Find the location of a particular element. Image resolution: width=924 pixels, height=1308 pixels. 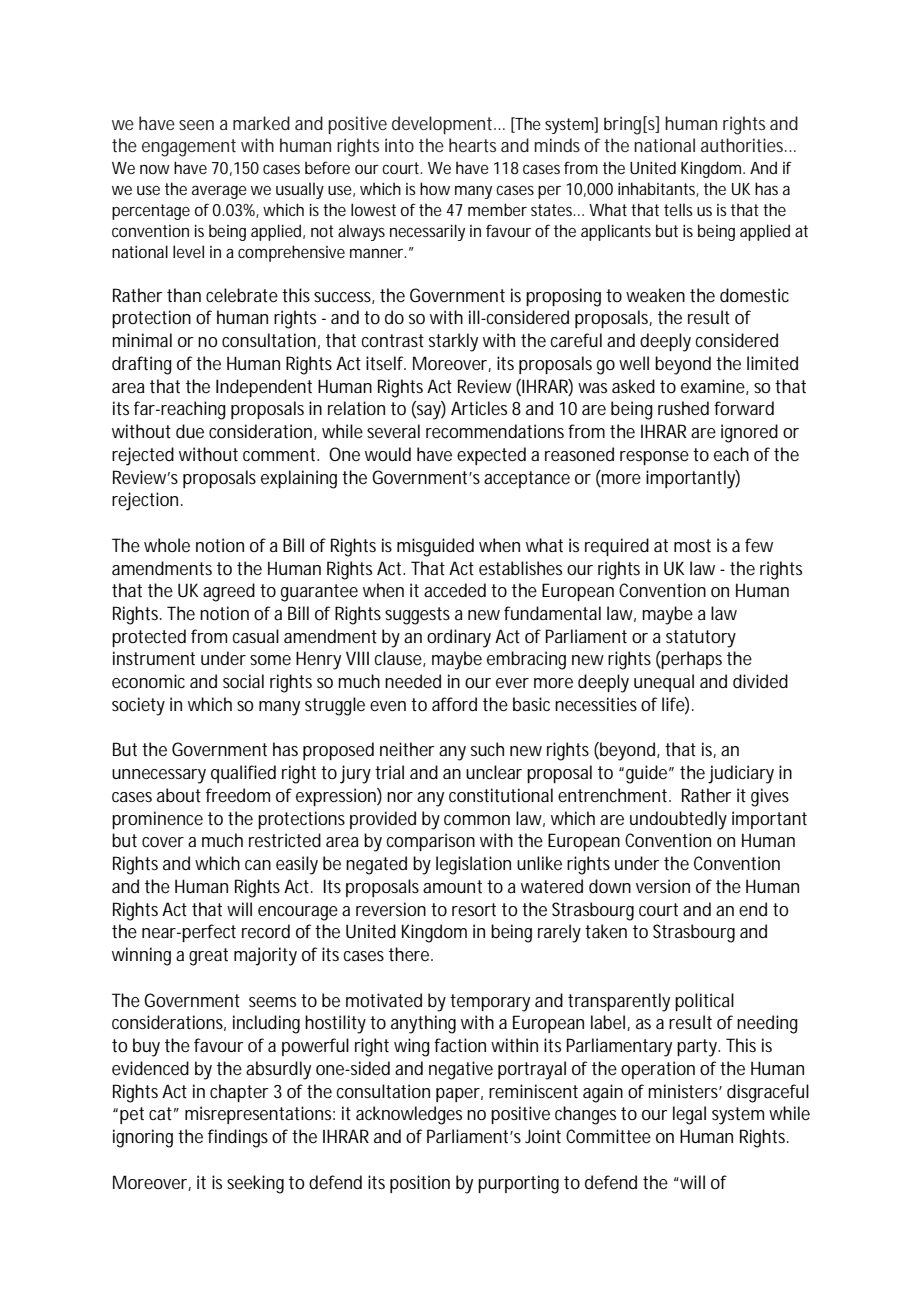

social is located at coordinates (243, 681).
